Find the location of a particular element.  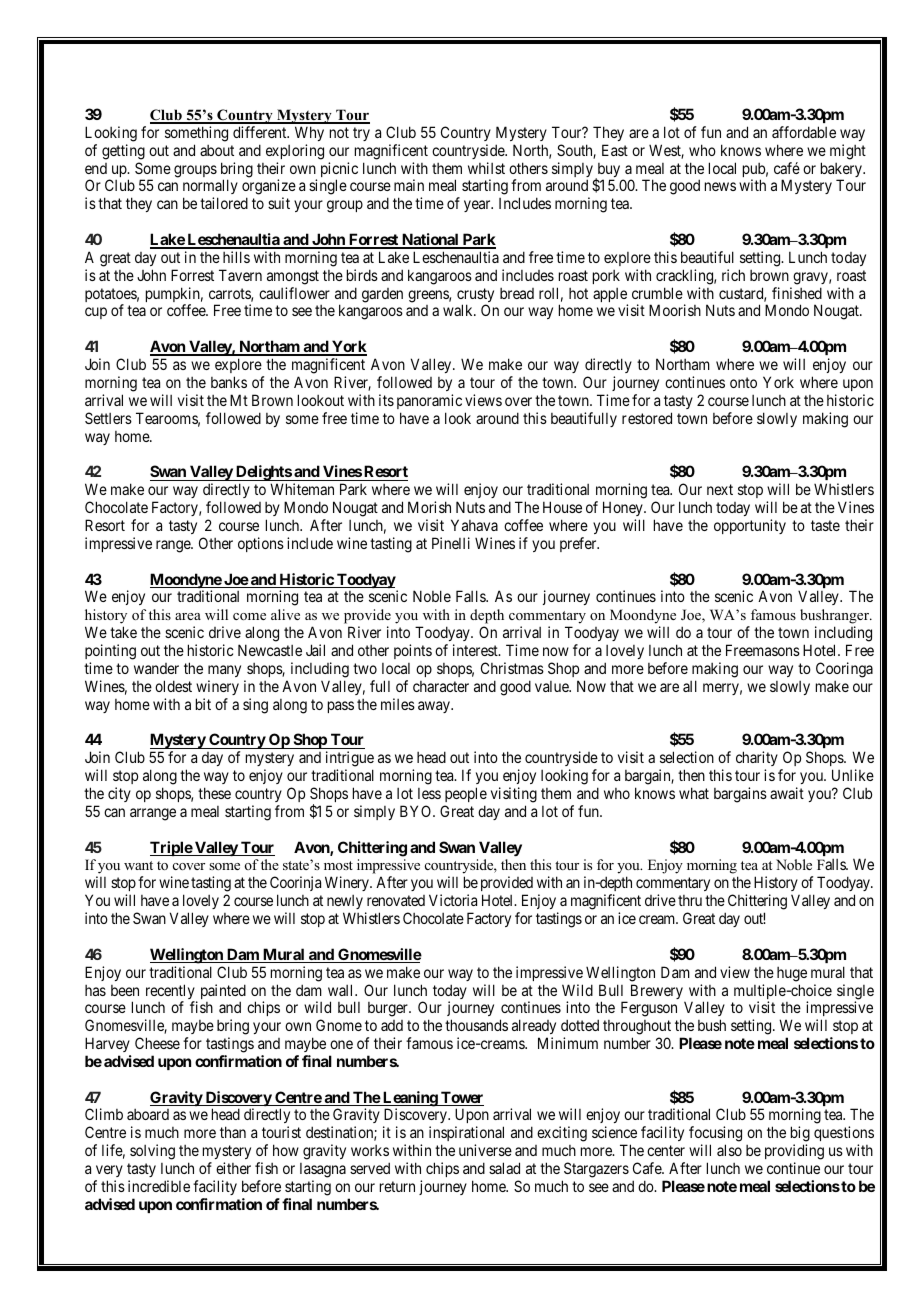

charity is located at coordinates (757, 760).
